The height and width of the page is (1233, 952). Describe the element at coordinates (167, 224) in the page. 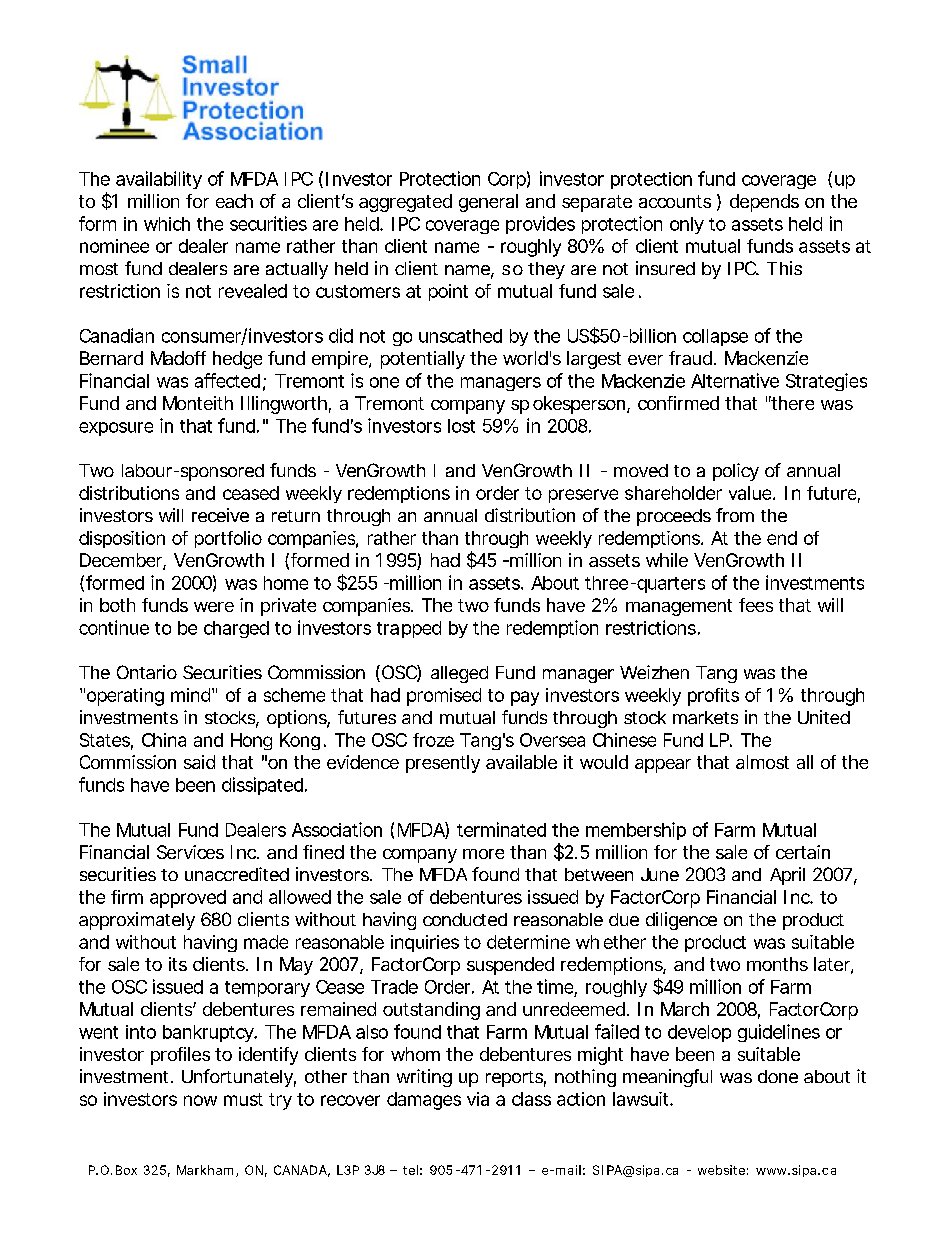

I see `which` at that location.
